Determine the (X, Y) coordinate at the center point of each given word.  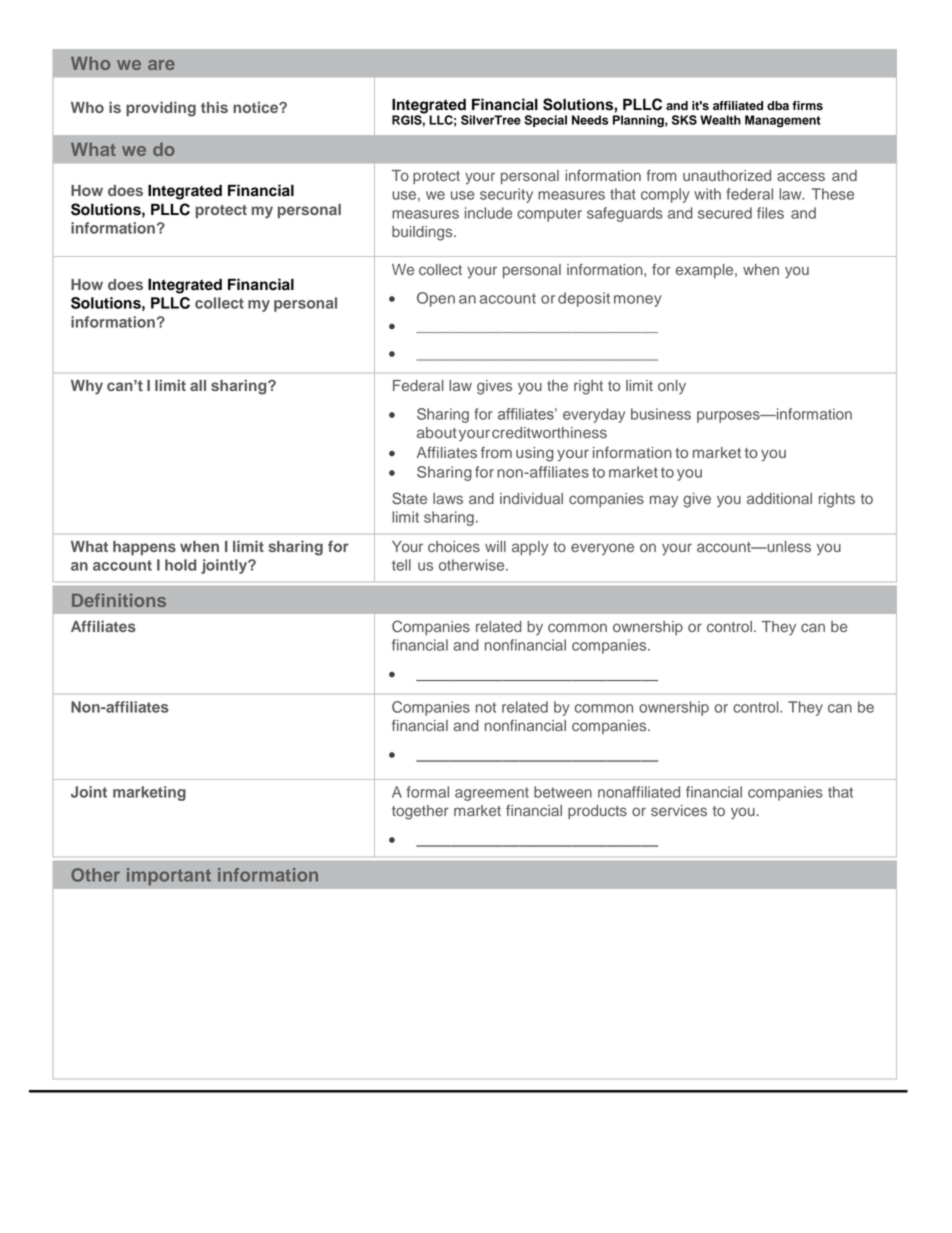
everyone (602, 549)
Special (545, 121)
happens (144, 548)
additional (779, 499)
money (638, 301)
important (169, 876)
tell (401, 565)
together (420, 812)
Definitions (119, 600)
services (679, 811)
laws (448, 499)
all (198, 385)
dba (778, 105)
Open (436, 299)
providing (161, 109)
